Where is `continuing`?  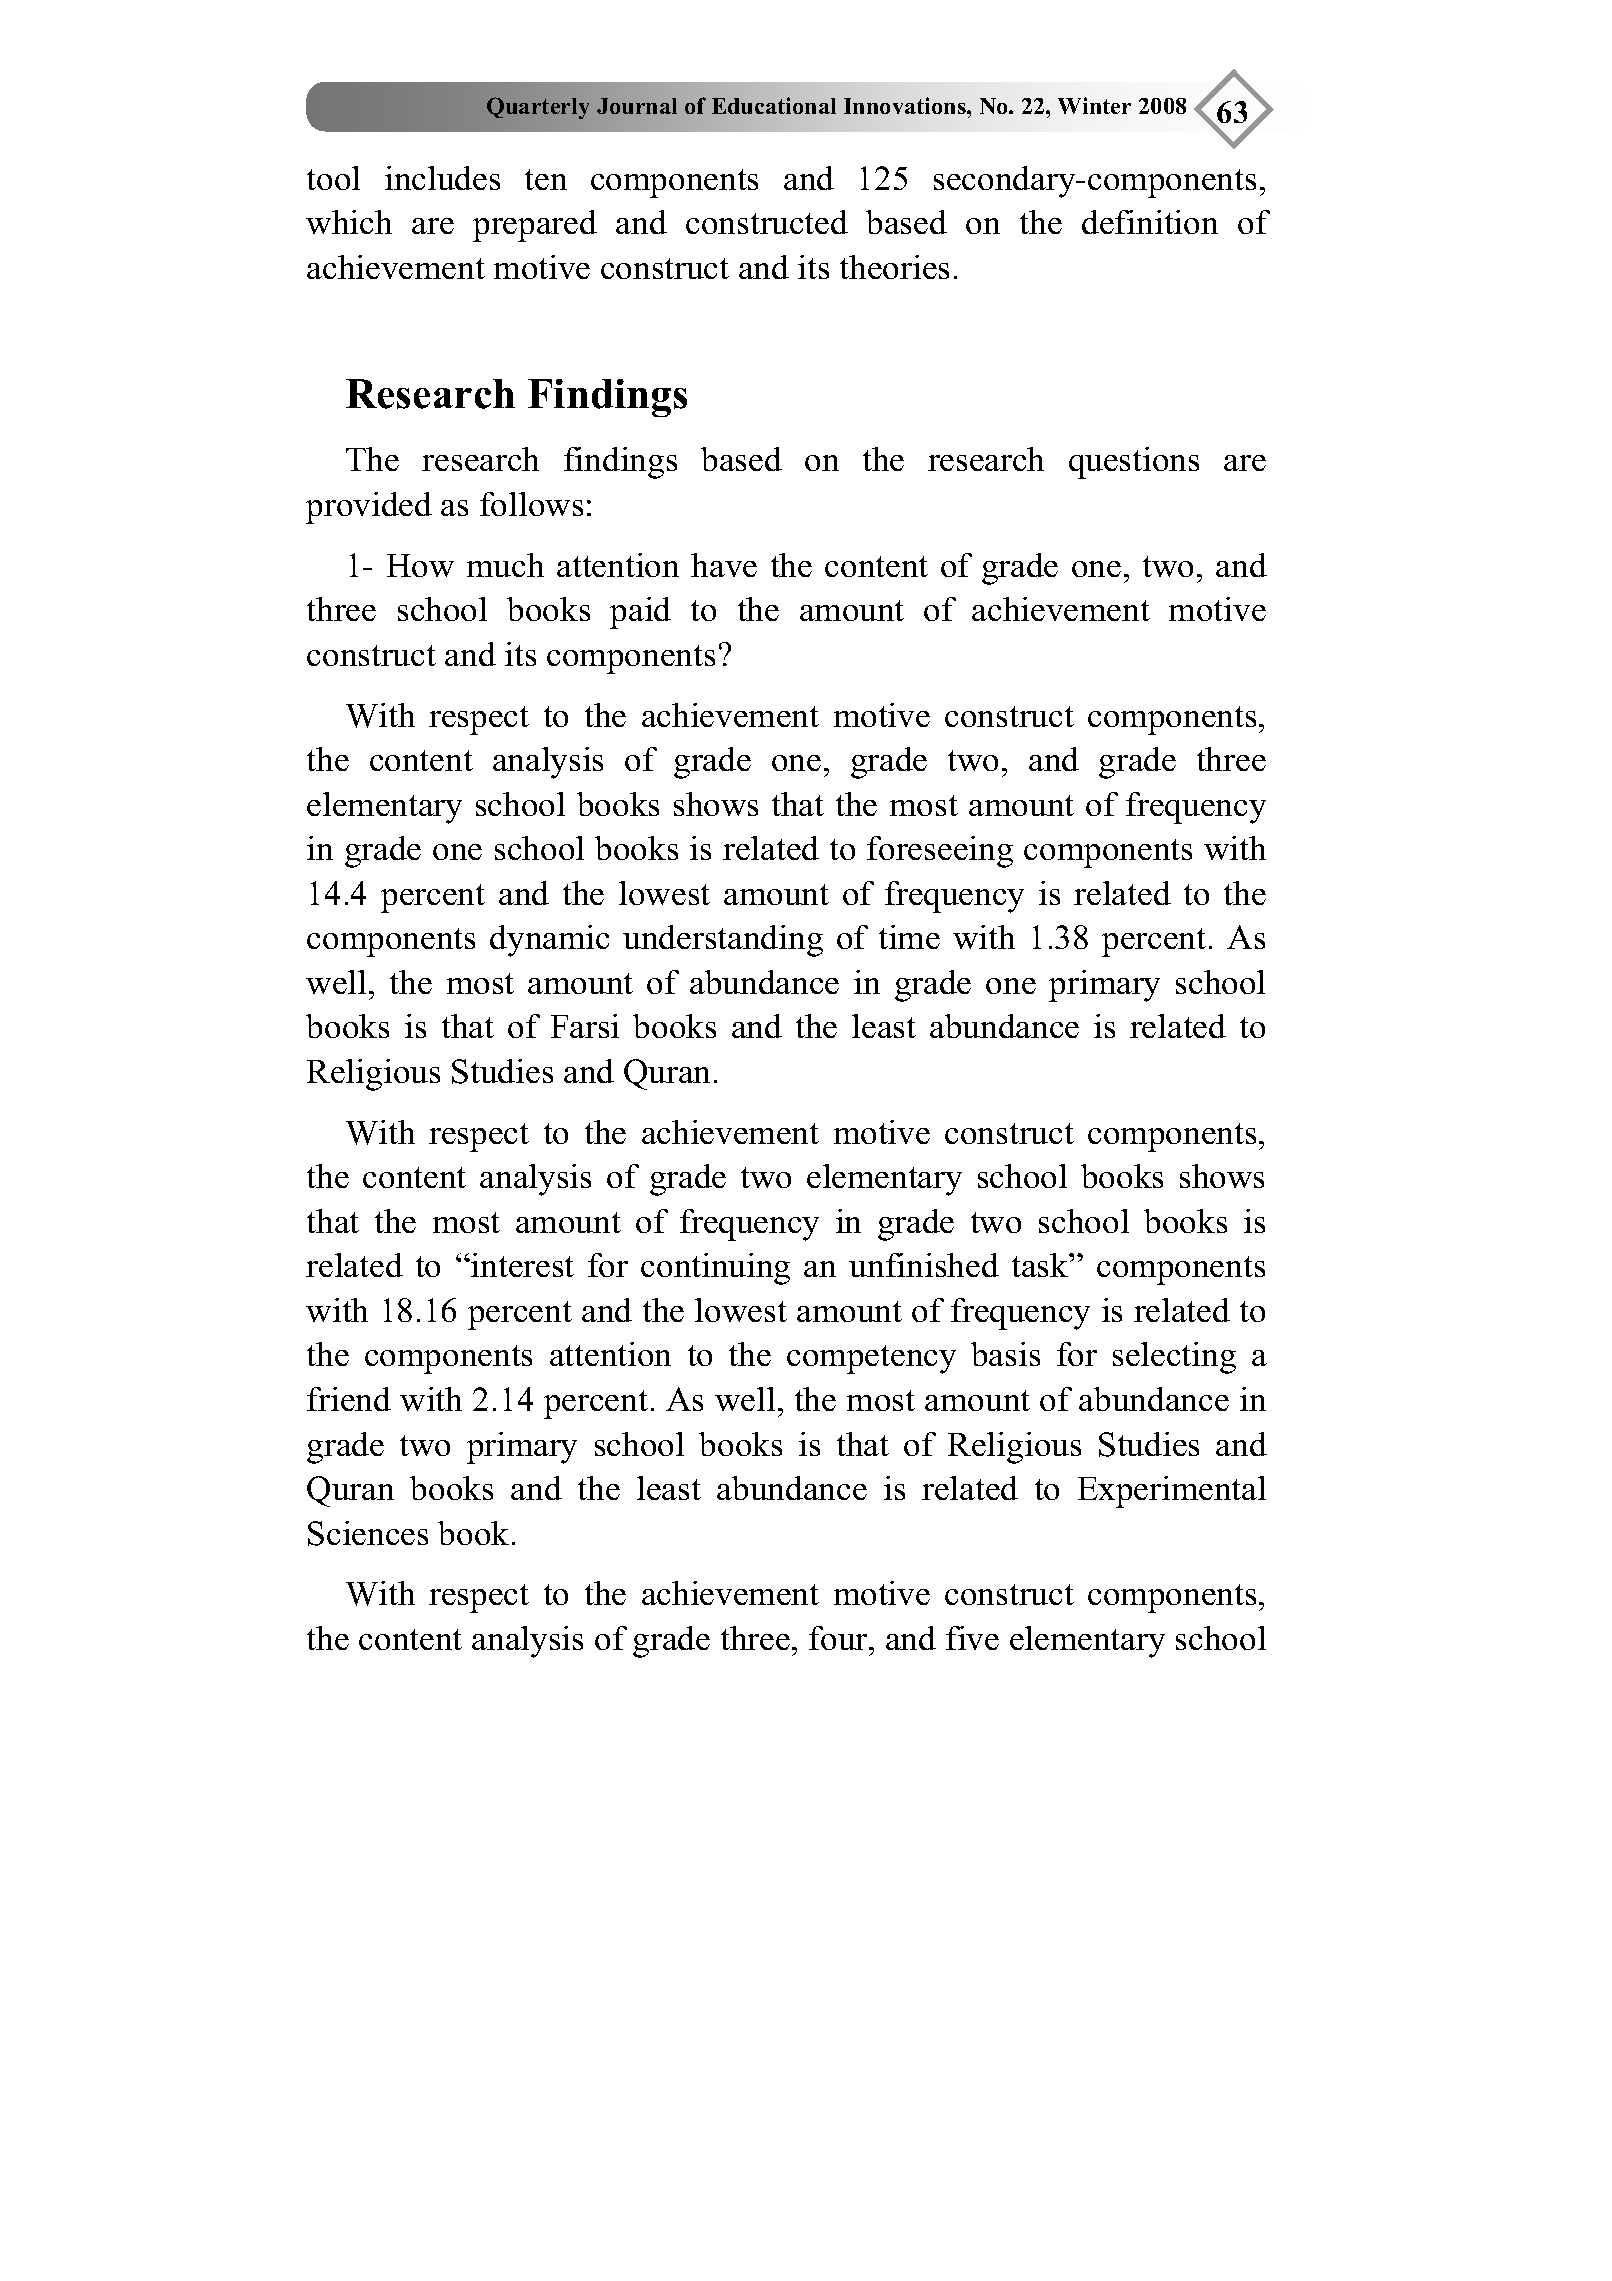
continuing is located at coordinates (715, 1269).
